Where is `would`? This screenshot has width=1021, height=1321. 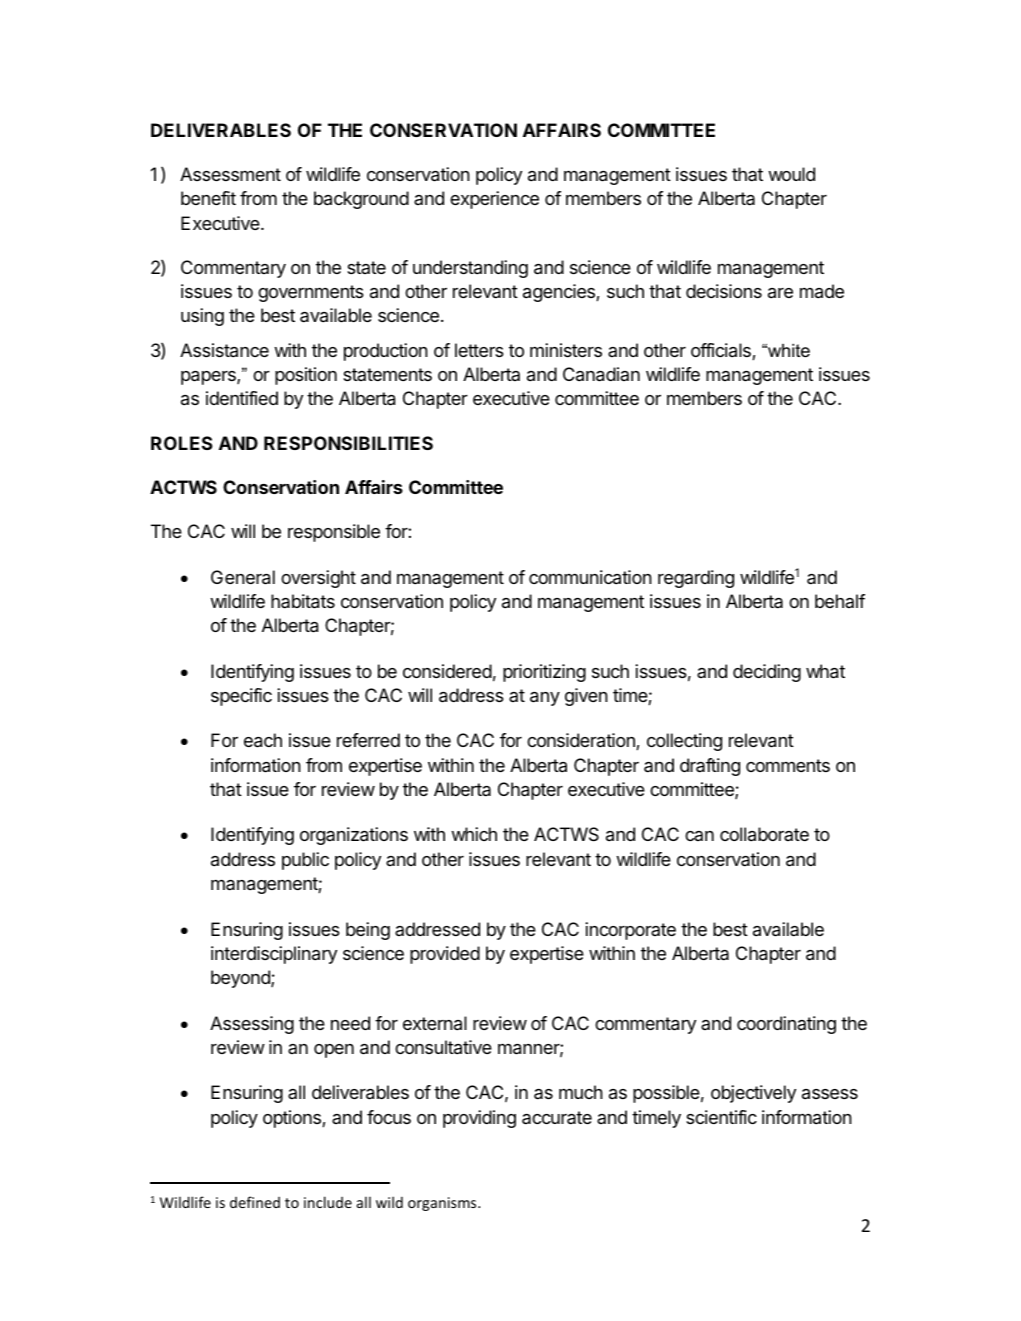
would is located at coordinates (791, 174).
